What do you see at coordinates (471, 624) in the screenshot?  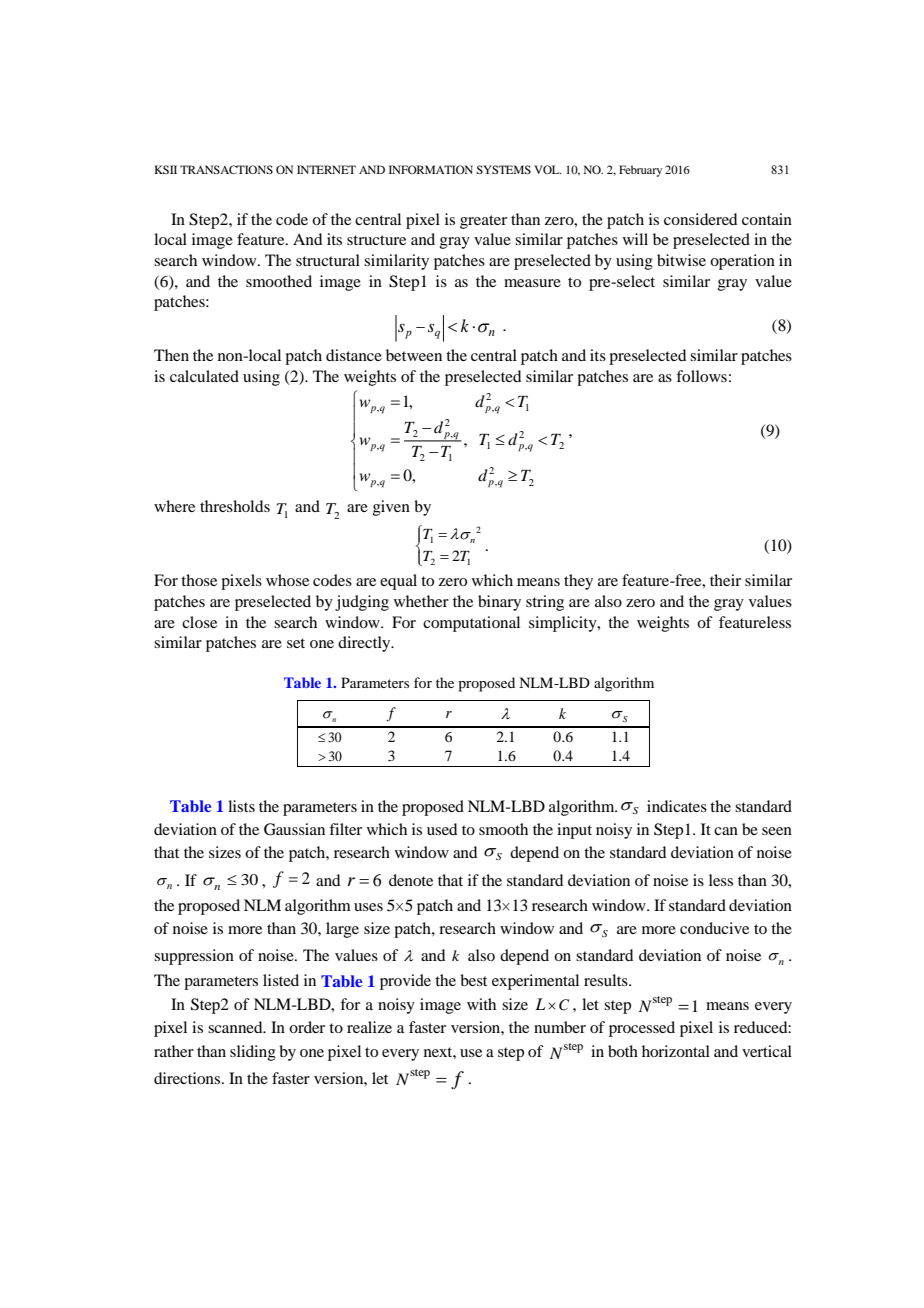 I see `computational` at bounding box center [471, 624].
